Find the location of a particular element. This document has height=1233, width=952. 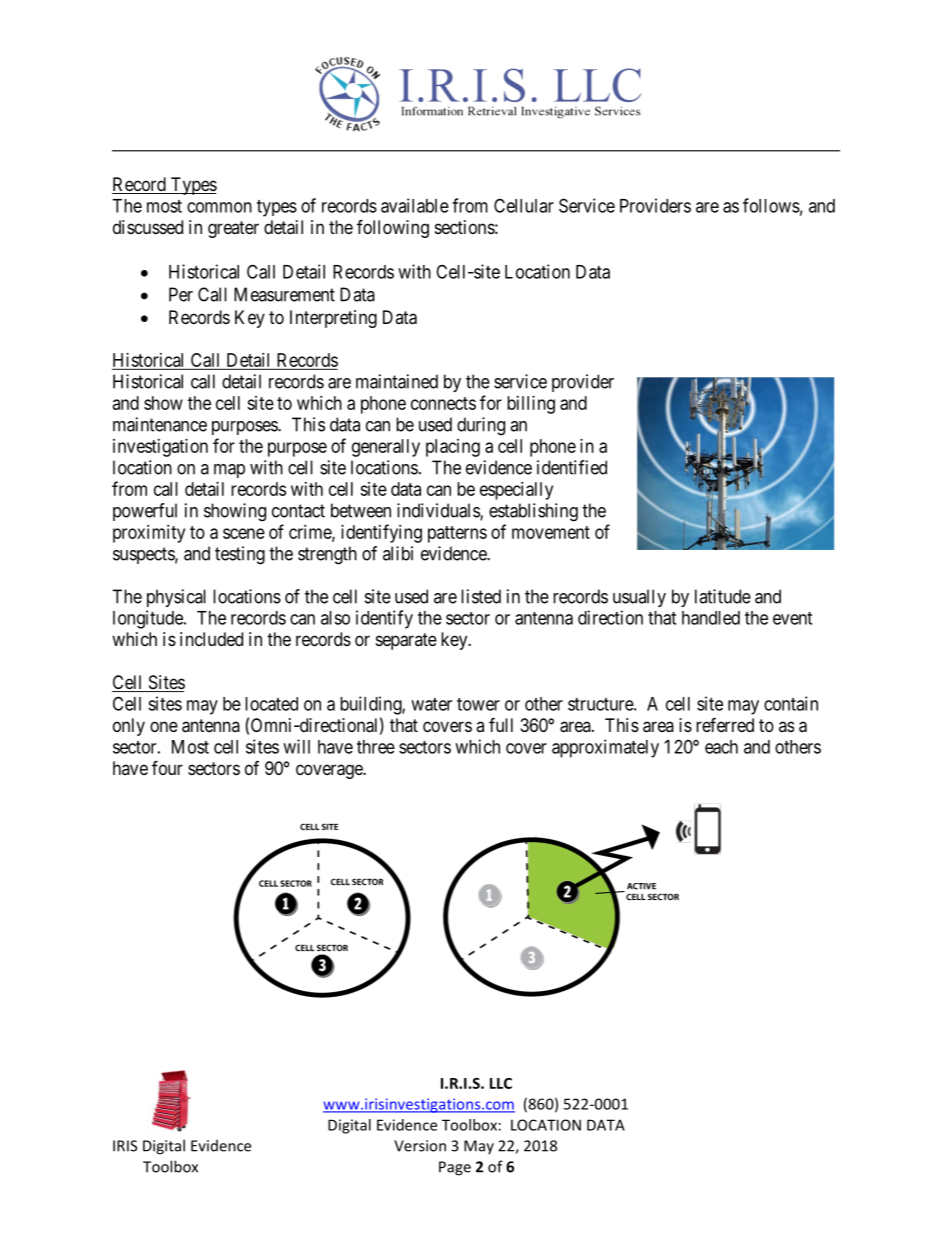

available is located at coordinates (415, 205).
